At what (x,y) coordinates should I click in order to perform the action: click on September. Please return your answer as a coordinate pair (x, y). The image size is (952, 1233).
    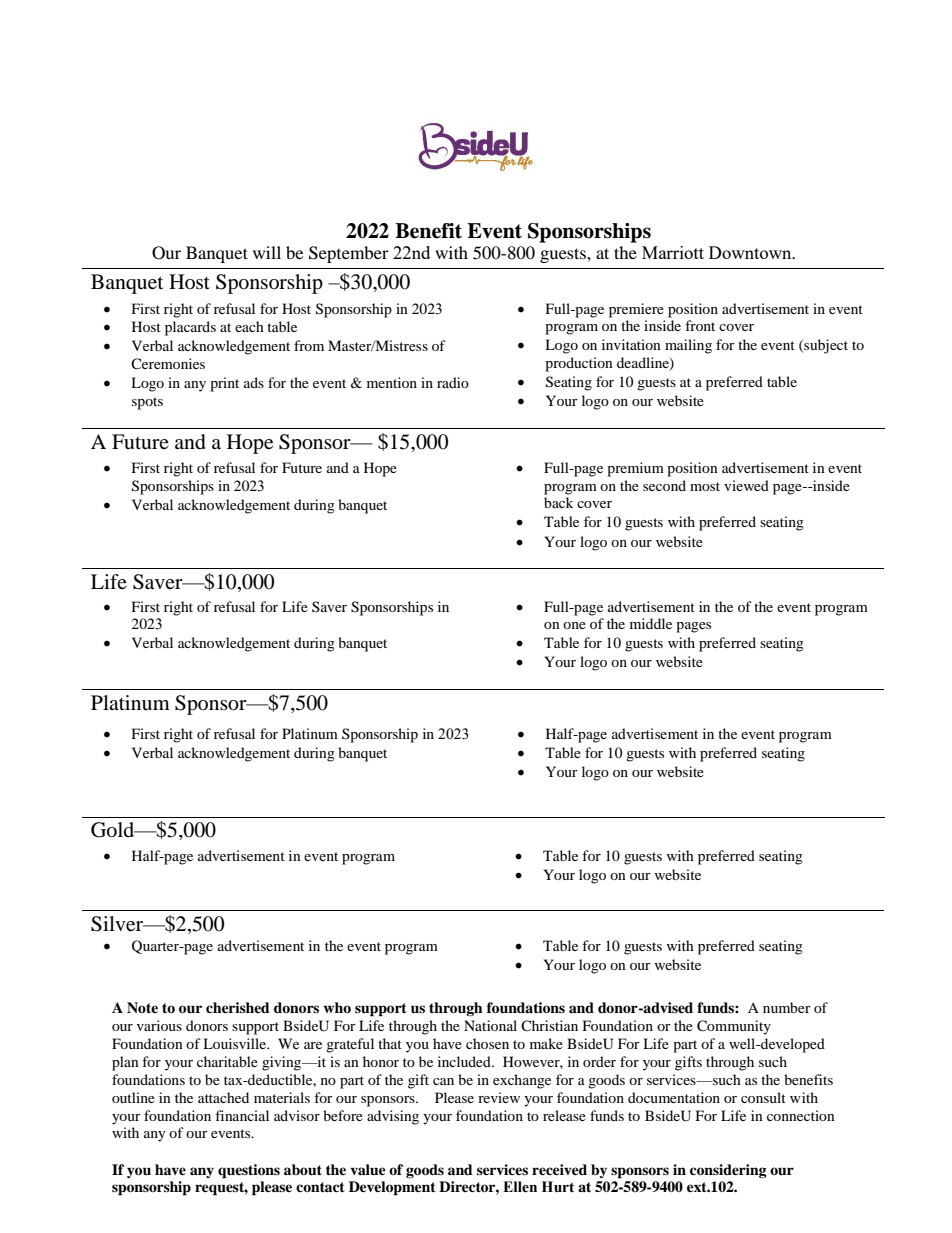
    Looking at the image, I should click on (349, 254).
